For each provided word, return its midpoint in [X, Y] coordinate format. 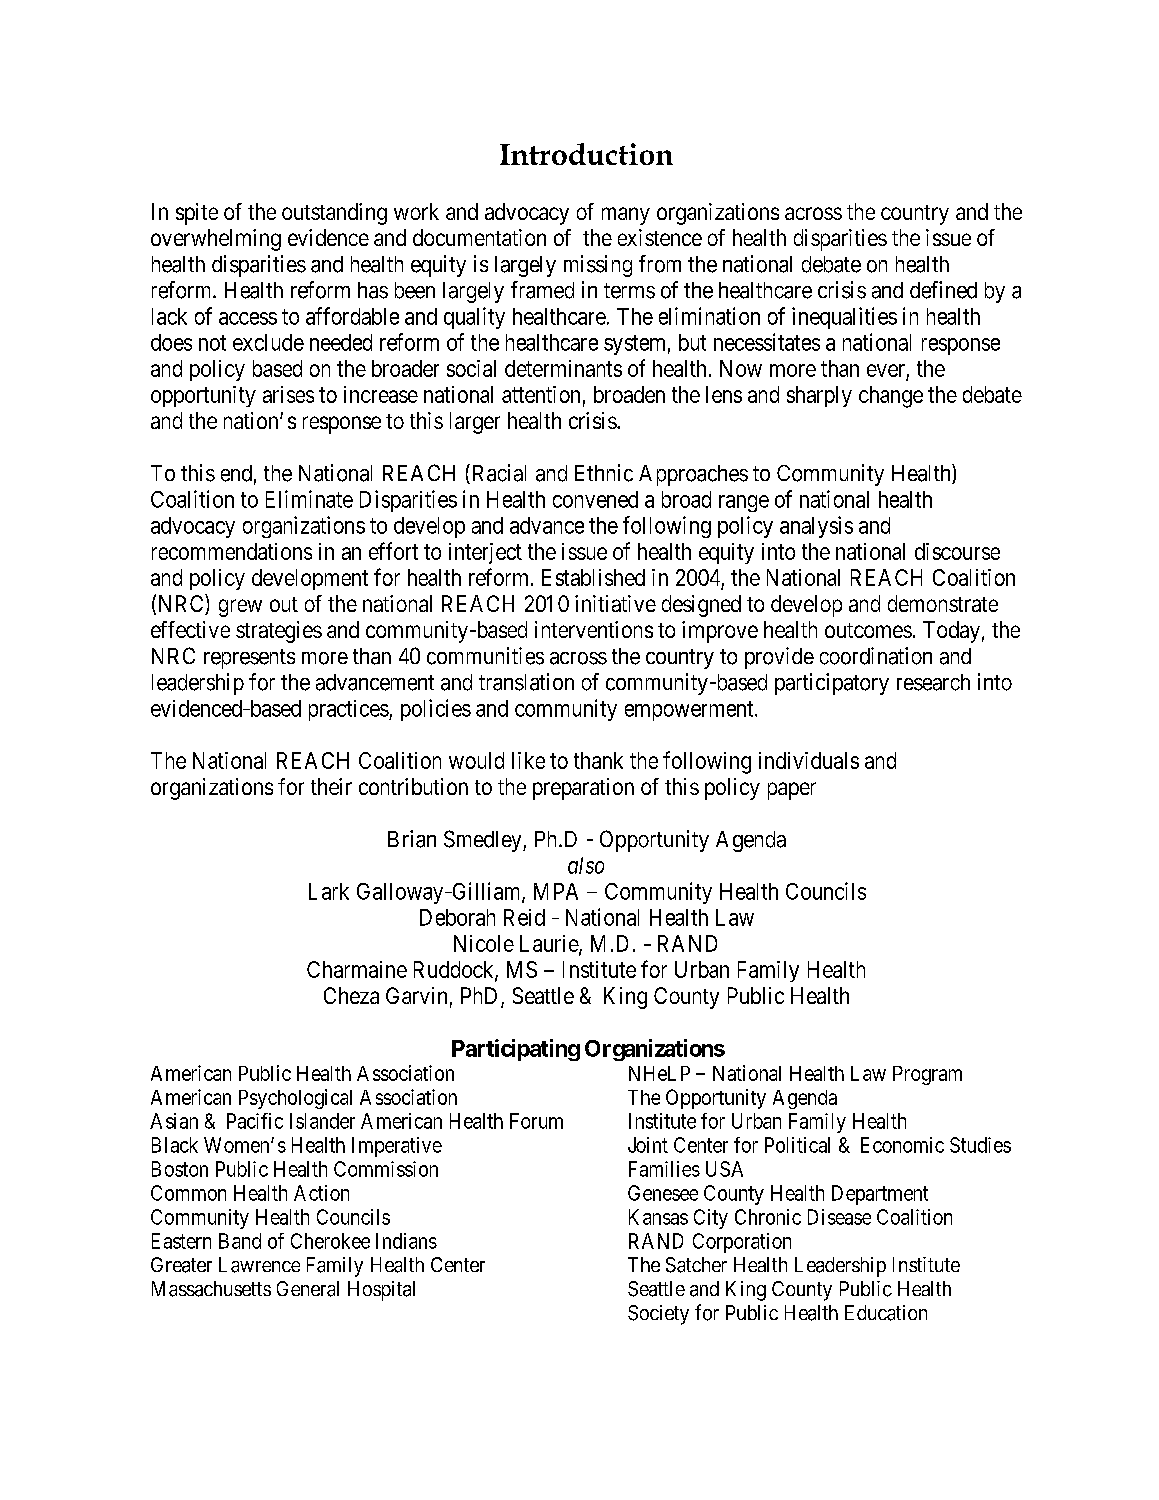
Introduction [586, 154]
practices [349, 710]
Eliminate [309, 499]
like [528, 760]
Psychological [295, 1099]
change [891, 397]
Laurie [550, 944]
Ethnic [604, 473]
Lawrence [259, 1265]
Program [927, 1075]
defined [943, 290]
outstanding [334, 214]
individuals [809, 760]
